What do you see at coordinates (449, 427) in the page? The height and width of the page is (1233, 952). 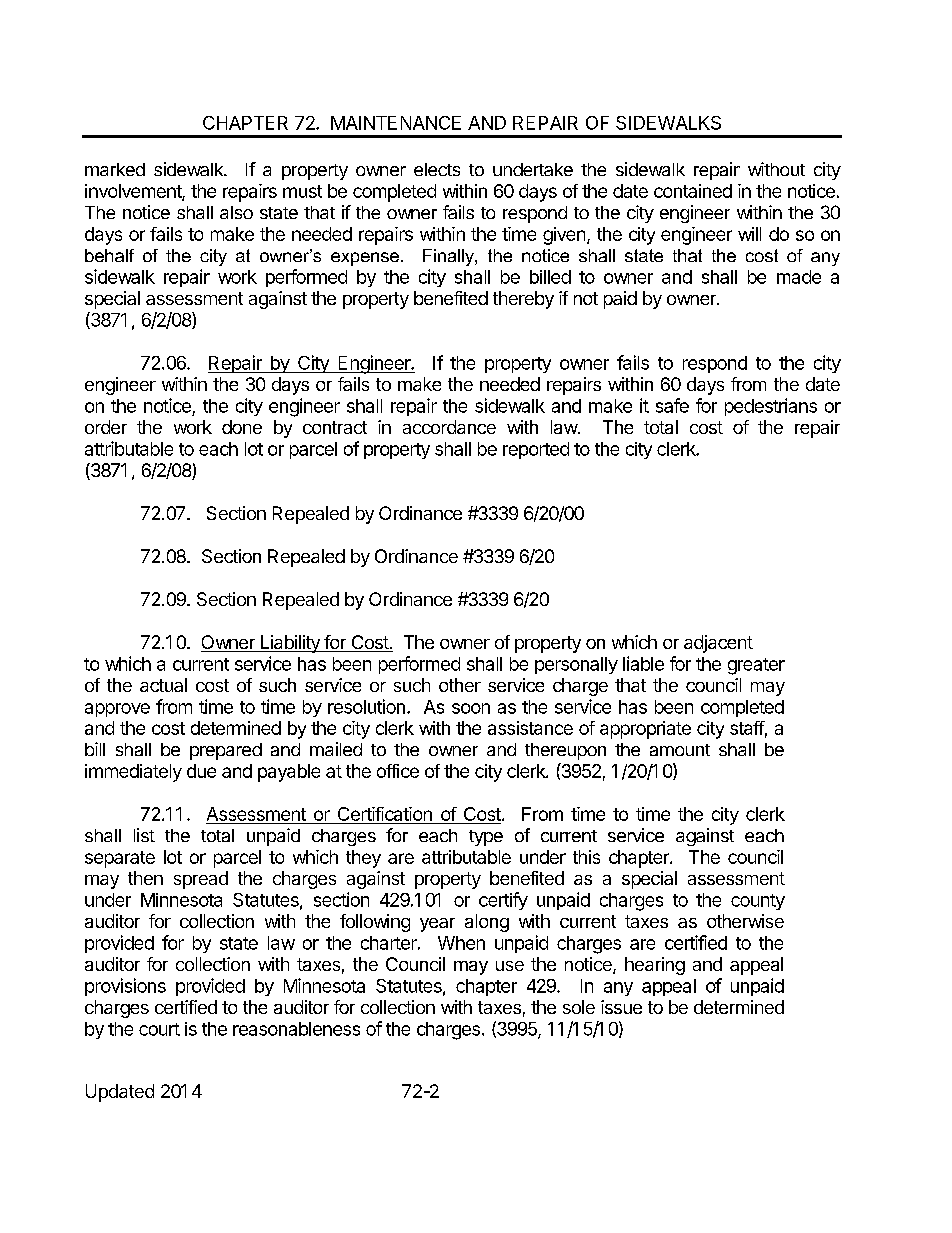 I see `accordance` at bounding box center [449, 427].
